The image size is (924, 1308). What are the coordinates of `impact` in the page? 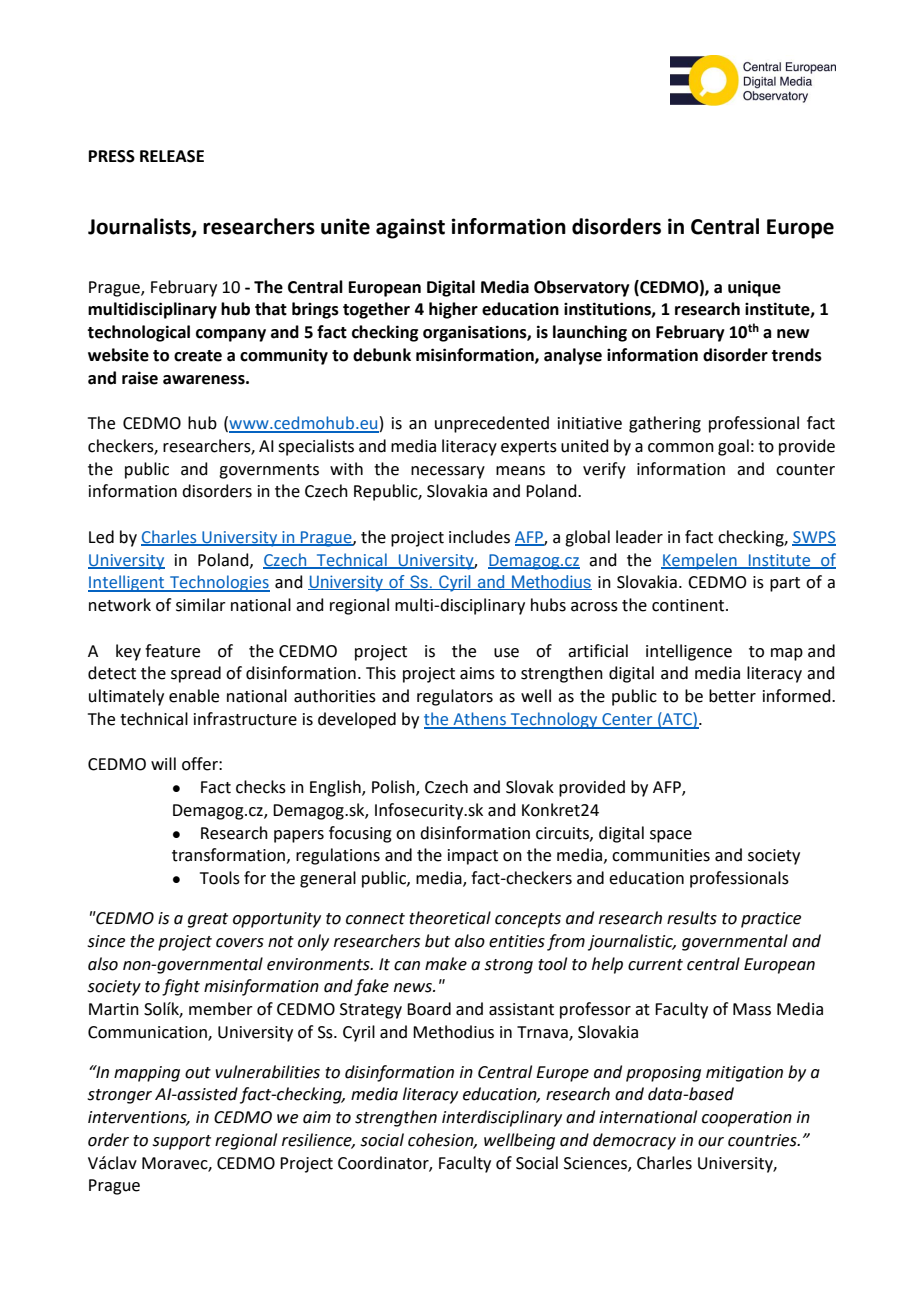 It's located at (473, 857).
